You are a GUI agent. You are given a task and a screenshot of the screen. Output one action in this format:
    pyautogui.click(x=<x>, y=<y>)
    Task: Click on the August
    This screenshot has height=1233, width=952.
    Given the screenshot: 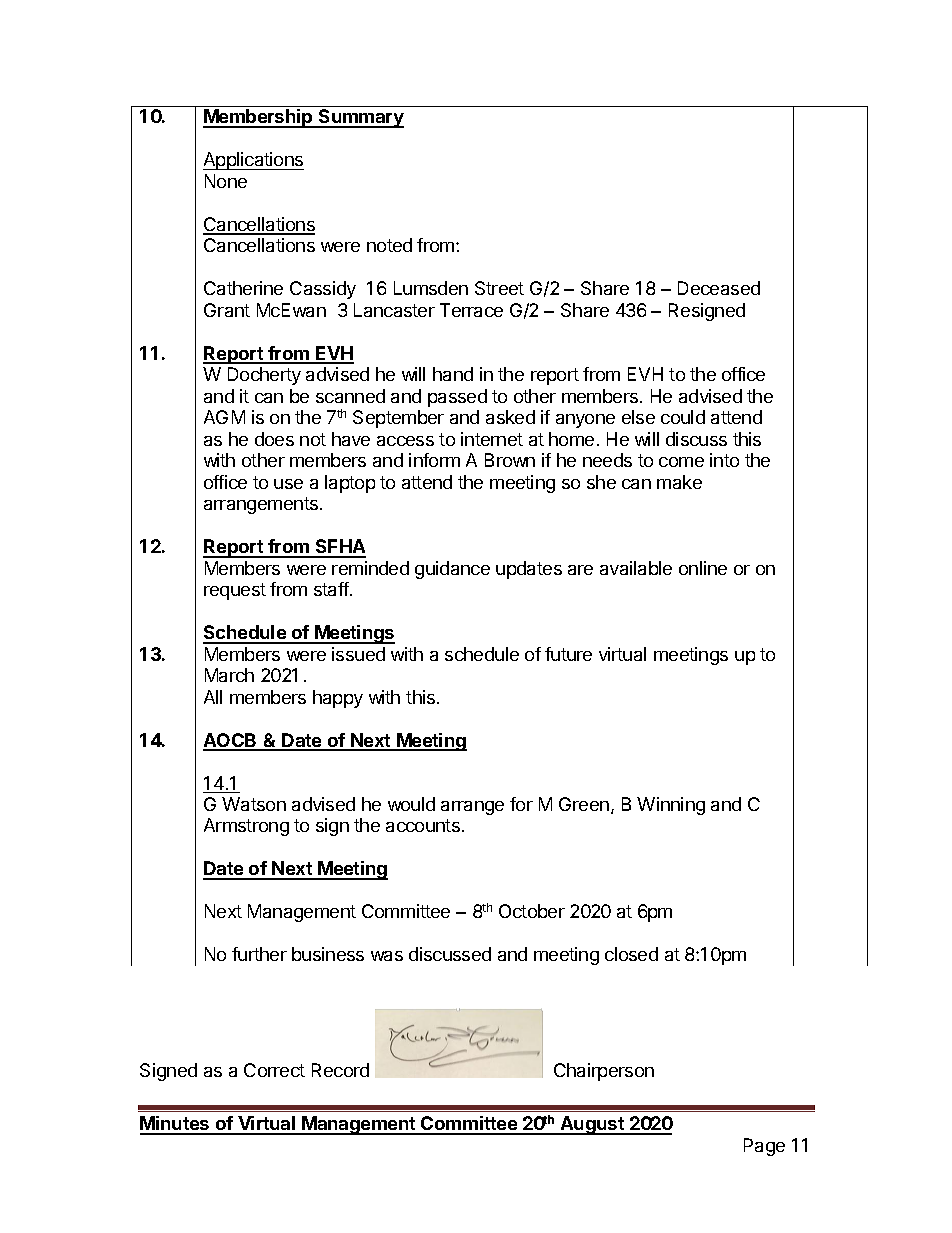 What is the action you would take?
    pyautogui.click(x=593, y=1125)
